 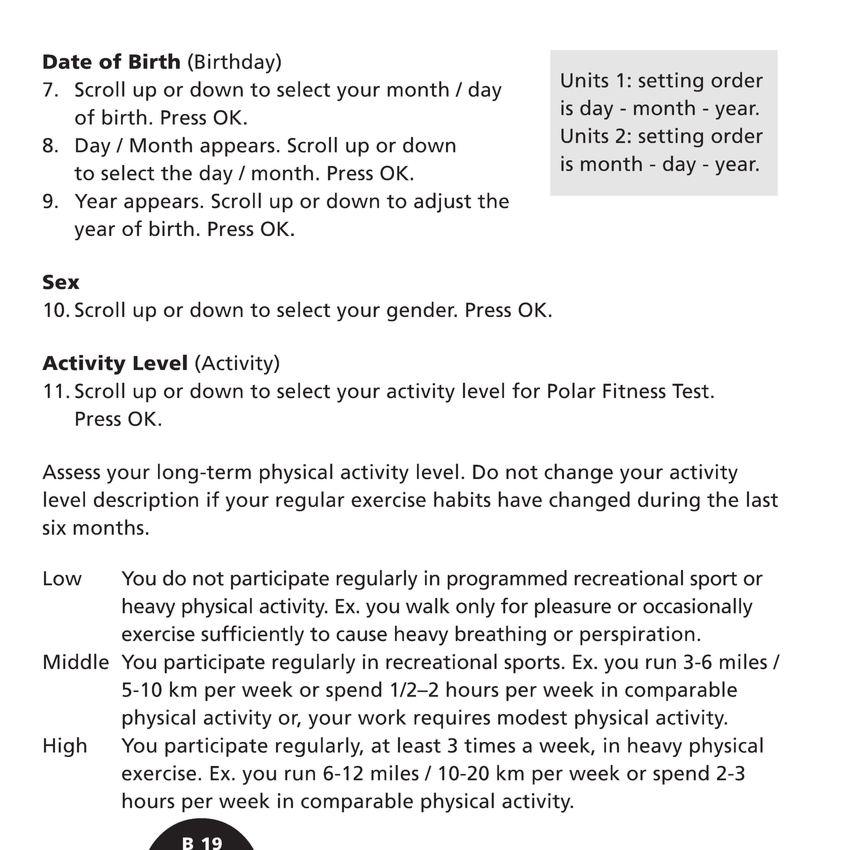 What do you see at coordinates (462, 499) in the screenshot?
I see `habits` at bounding box center [462, 499].
